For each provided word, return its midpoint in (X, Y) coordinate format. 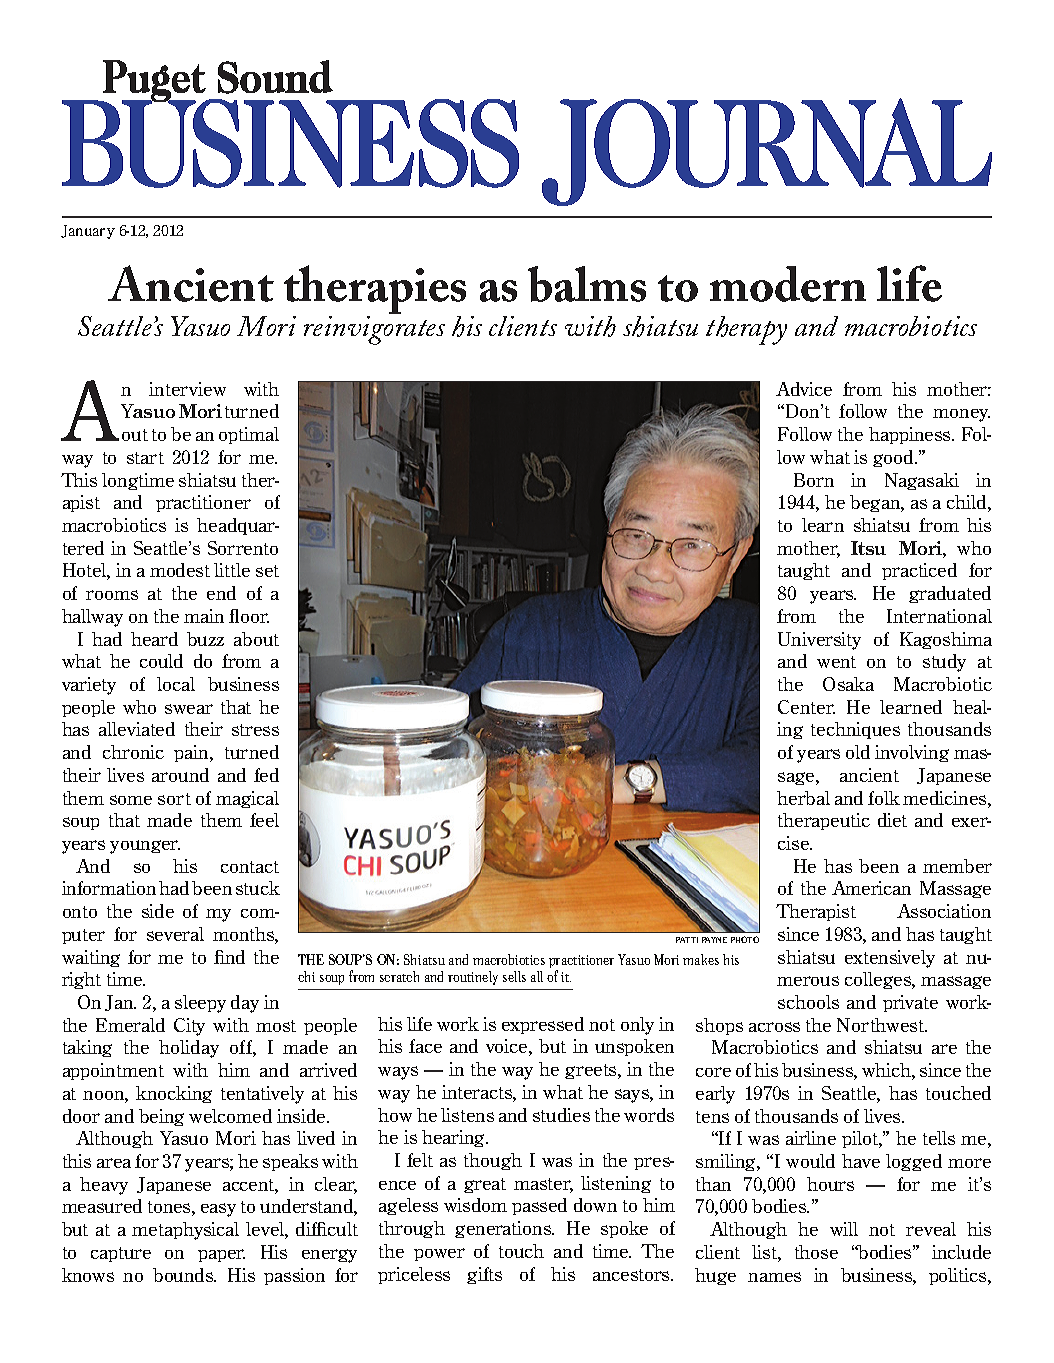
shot (904, 662)
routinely (473, 978)
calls (974, 801)
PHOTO (745, 939)
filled (829, 457)
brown (901, 438)
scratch (399, 976)
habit (978, 1059)
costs (881, 868)
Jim (740, 1214)
